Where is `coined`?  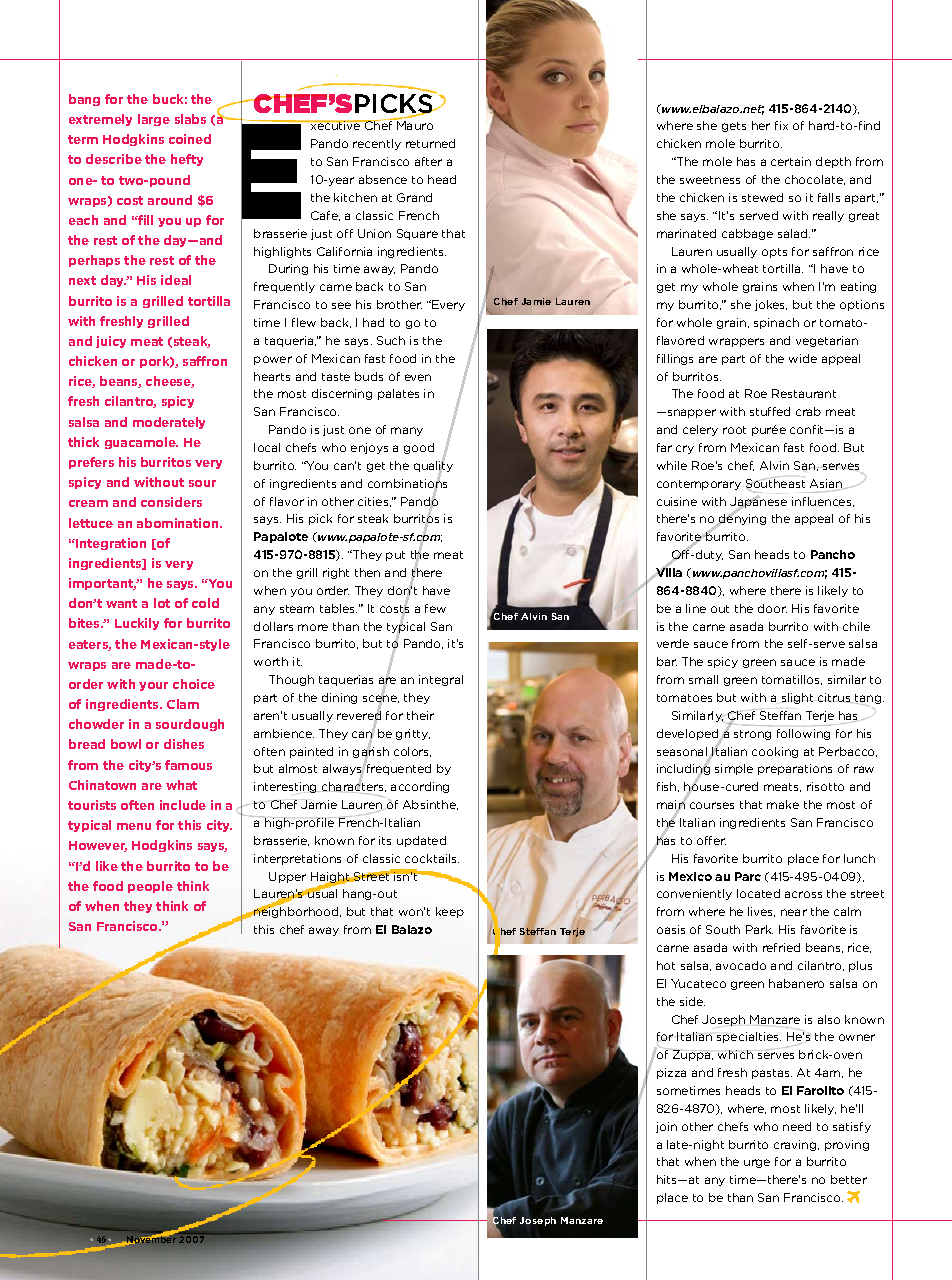 coined is located at coordinates (190, 139).
